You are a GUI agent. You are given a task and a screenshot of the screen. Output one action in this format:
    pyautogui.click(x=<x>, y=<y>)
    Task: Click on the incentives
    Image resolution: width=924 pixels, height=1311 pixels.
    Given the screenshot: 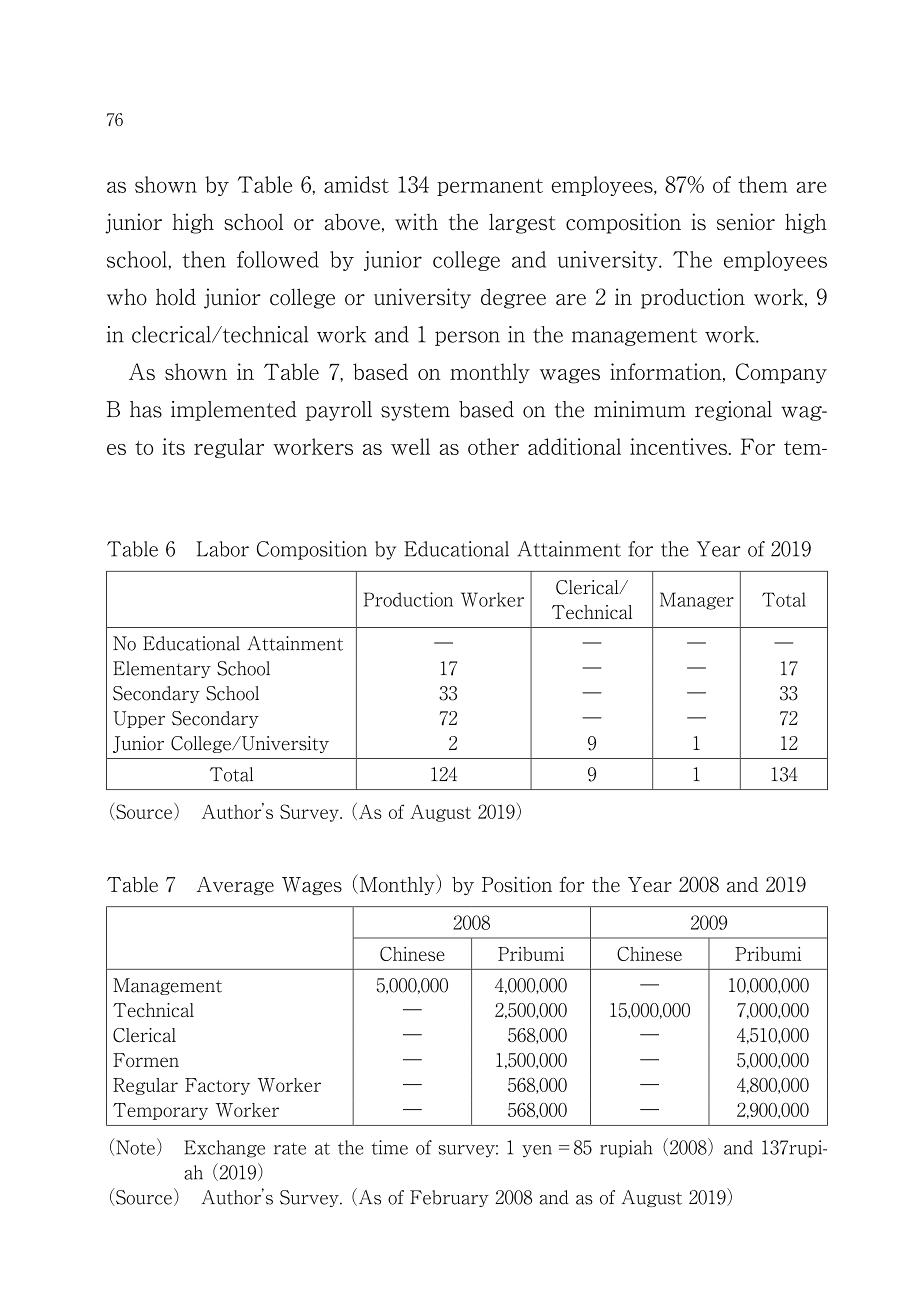 What is the action you would take?
    pyautogui.click(x=678, y=446)
